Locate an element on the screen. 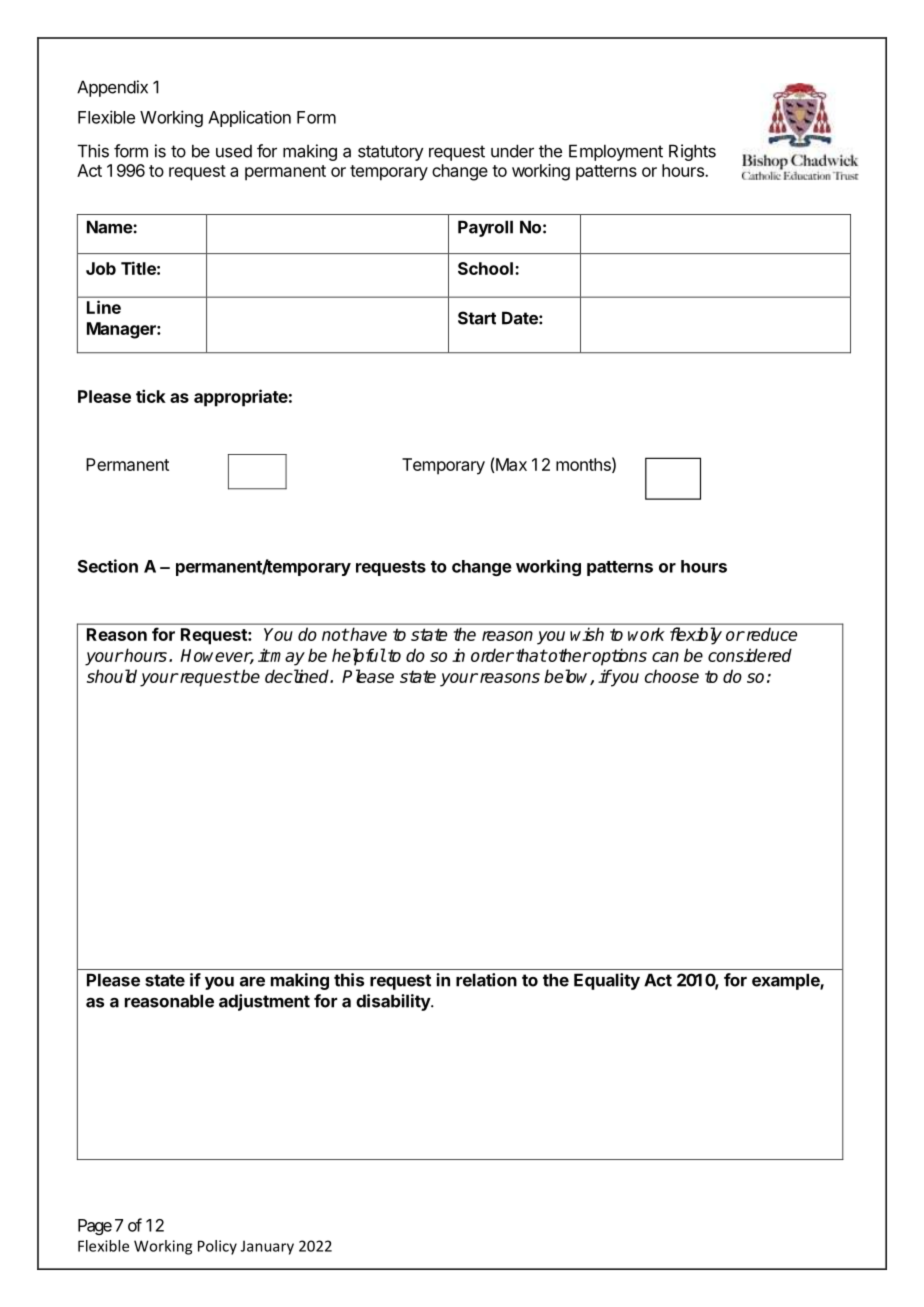 The width and height of the screenshot is (924, 1307). order is located at coordinates (492, 655).
